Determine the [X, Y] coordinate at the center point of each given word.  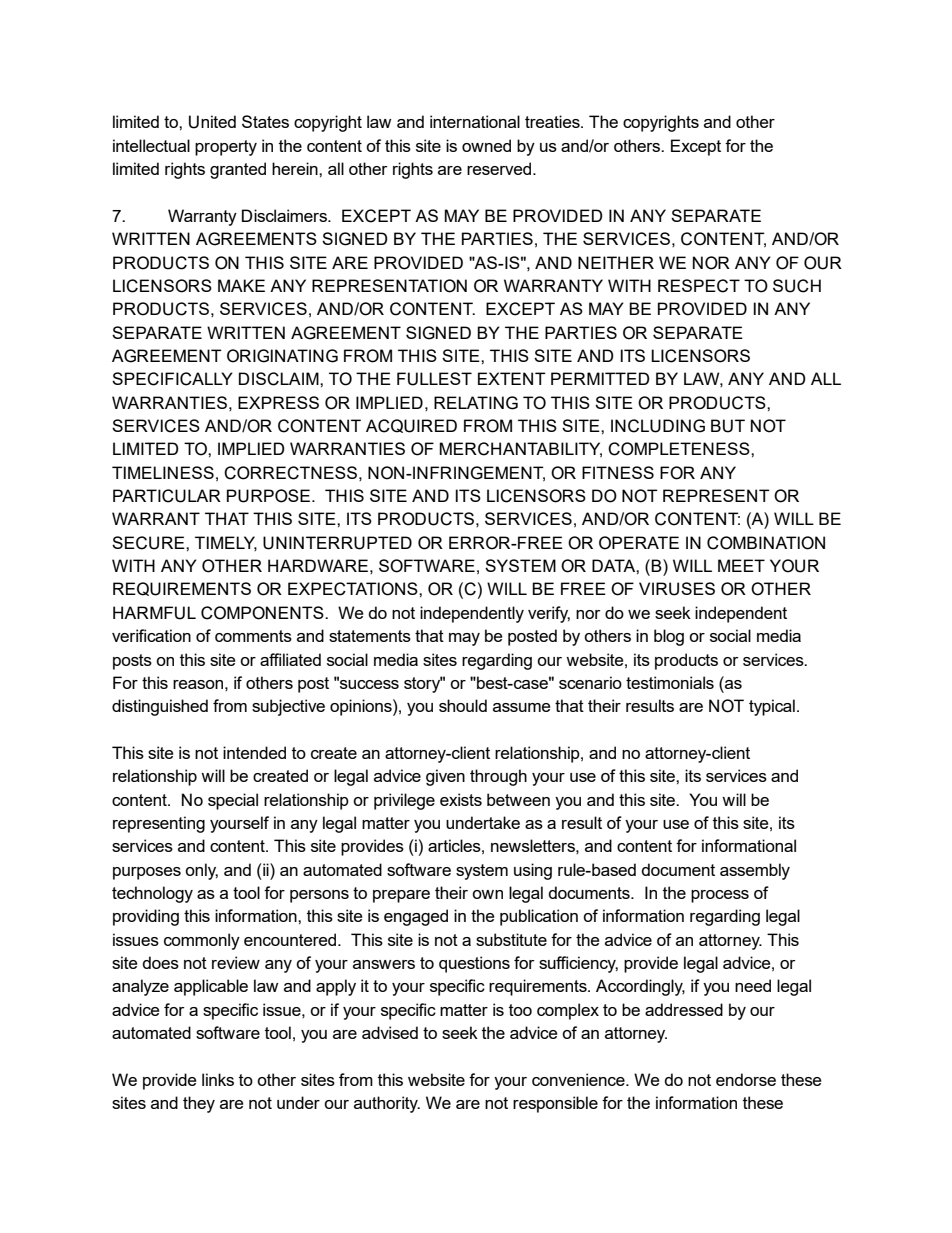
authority [387, 1104]
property [226, 148]
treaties [553, 121]
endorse [746, 1079]
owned [486, 145]
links [218, 1079]
